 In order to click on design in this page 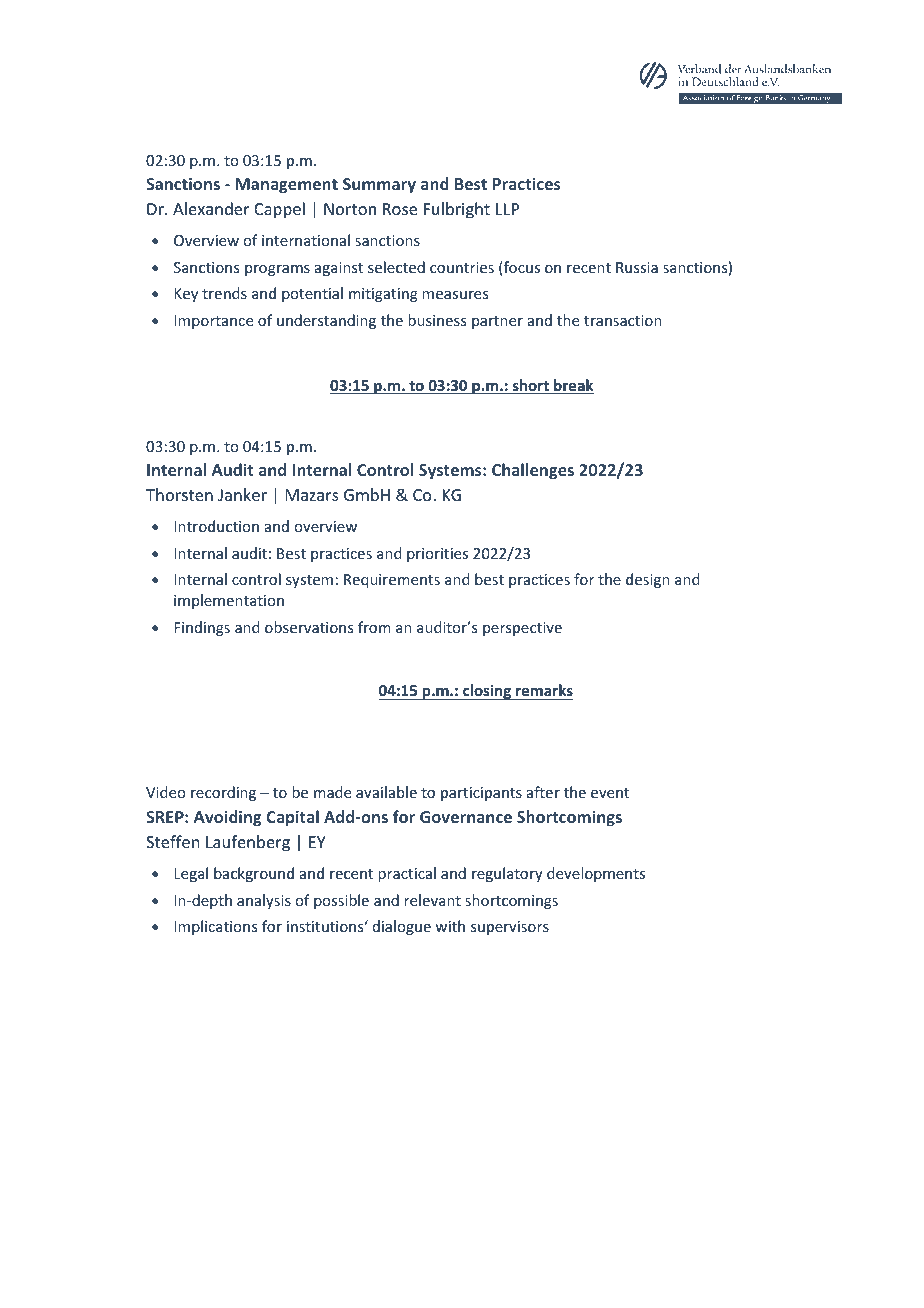, I will do `click(648, 580)`.
